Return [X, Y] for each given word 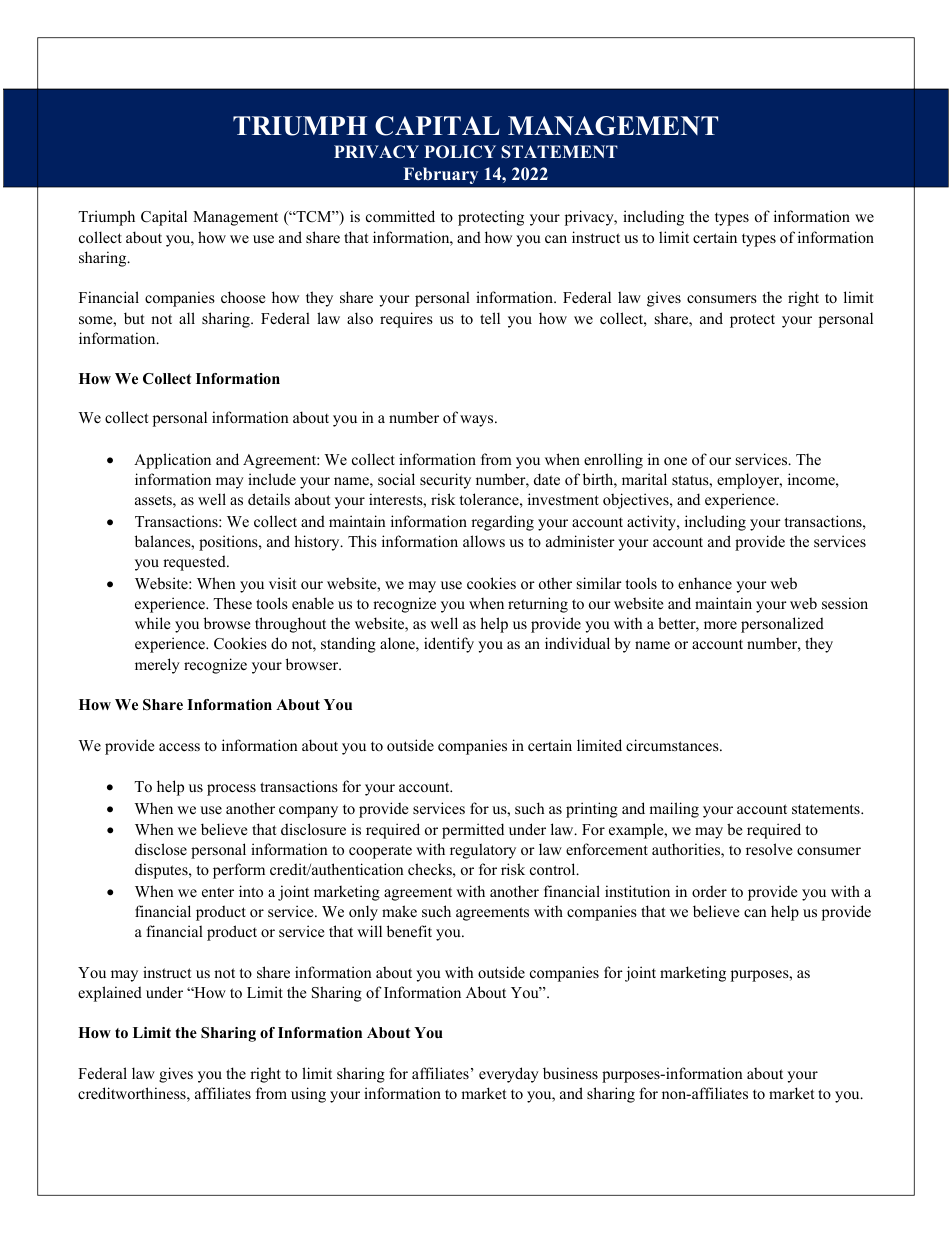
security [445, 481]
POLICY [460, 152]
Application [172, 461]
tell [490, 318]
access [179, 747]
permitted [473, 831]
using [308, 1095]
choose [243, 297]
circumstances [673, 745]
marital [644, 479]
